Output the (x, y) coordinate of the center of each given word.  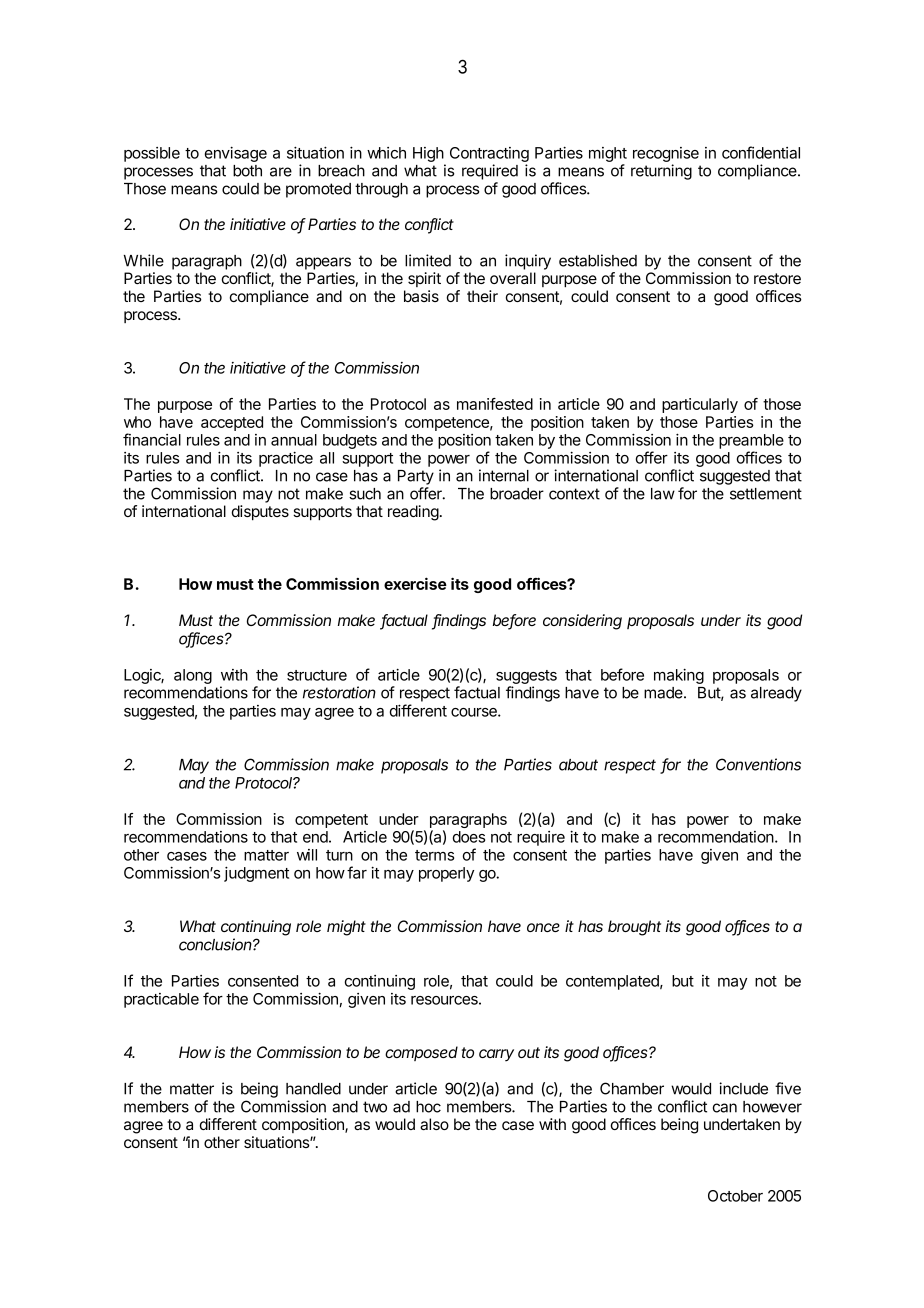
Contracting (489, 154)
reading (413, 513)
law (663, 494)
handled (313, 1089)
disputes (260, 513)
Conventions (758, 764)
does (469, 837)
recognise (666, 154)
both (247, 171)
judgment (256, 874)
